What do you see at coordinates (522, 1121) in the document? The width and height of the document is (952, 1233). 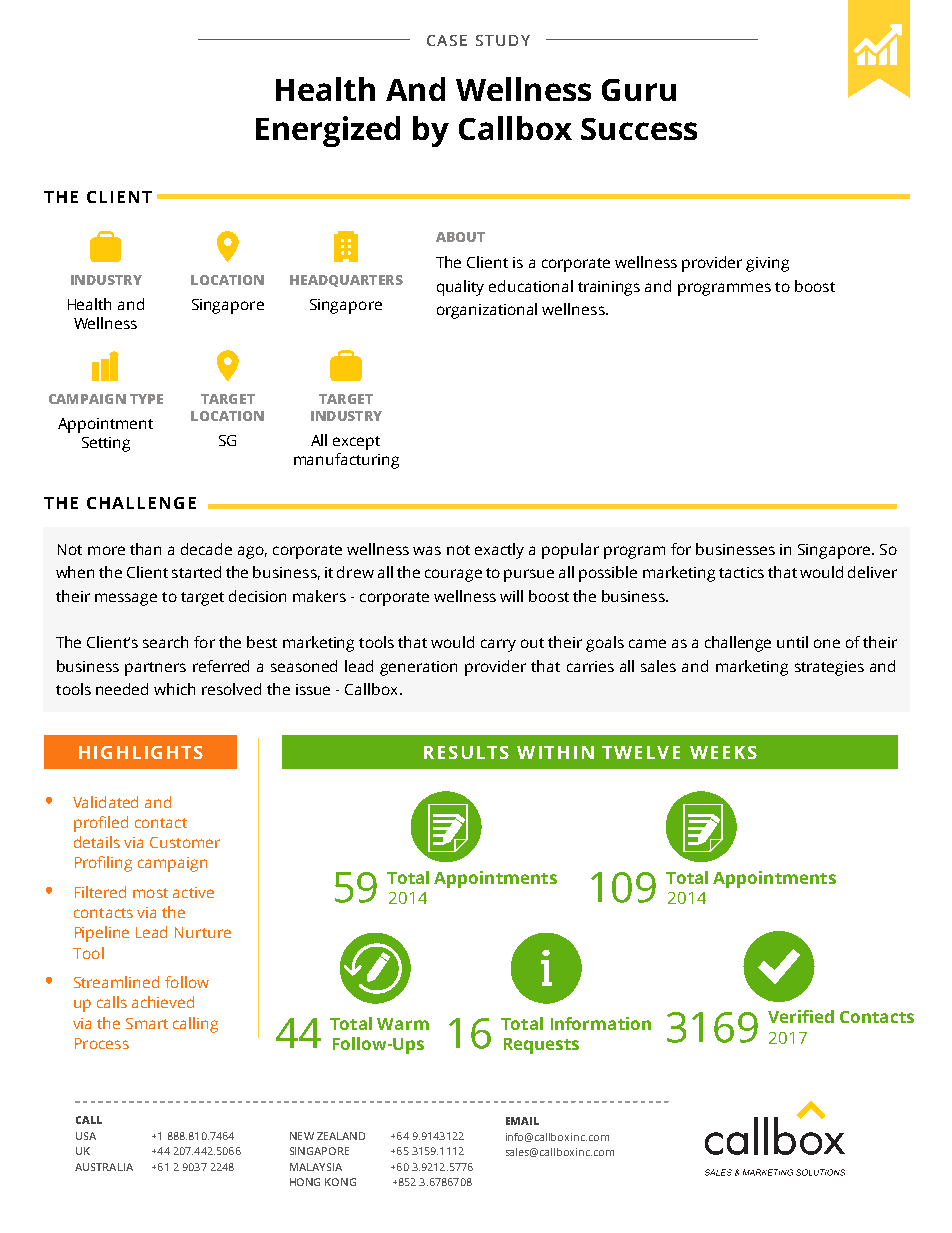 I see `Email` at bounding box center [522, 1121].
